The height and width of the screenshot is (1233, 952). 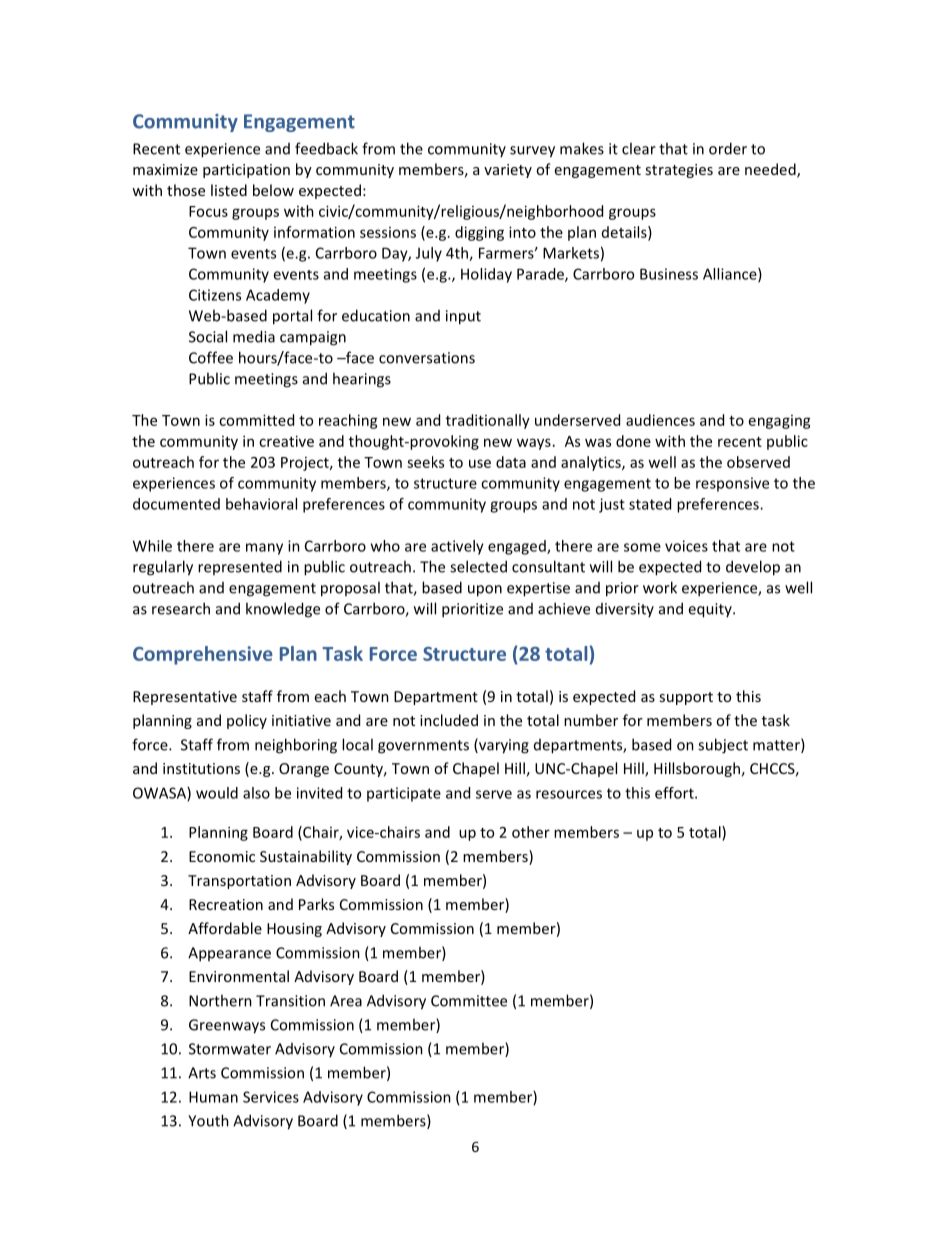 I want to click on upon, so click(x=485, y=591).
